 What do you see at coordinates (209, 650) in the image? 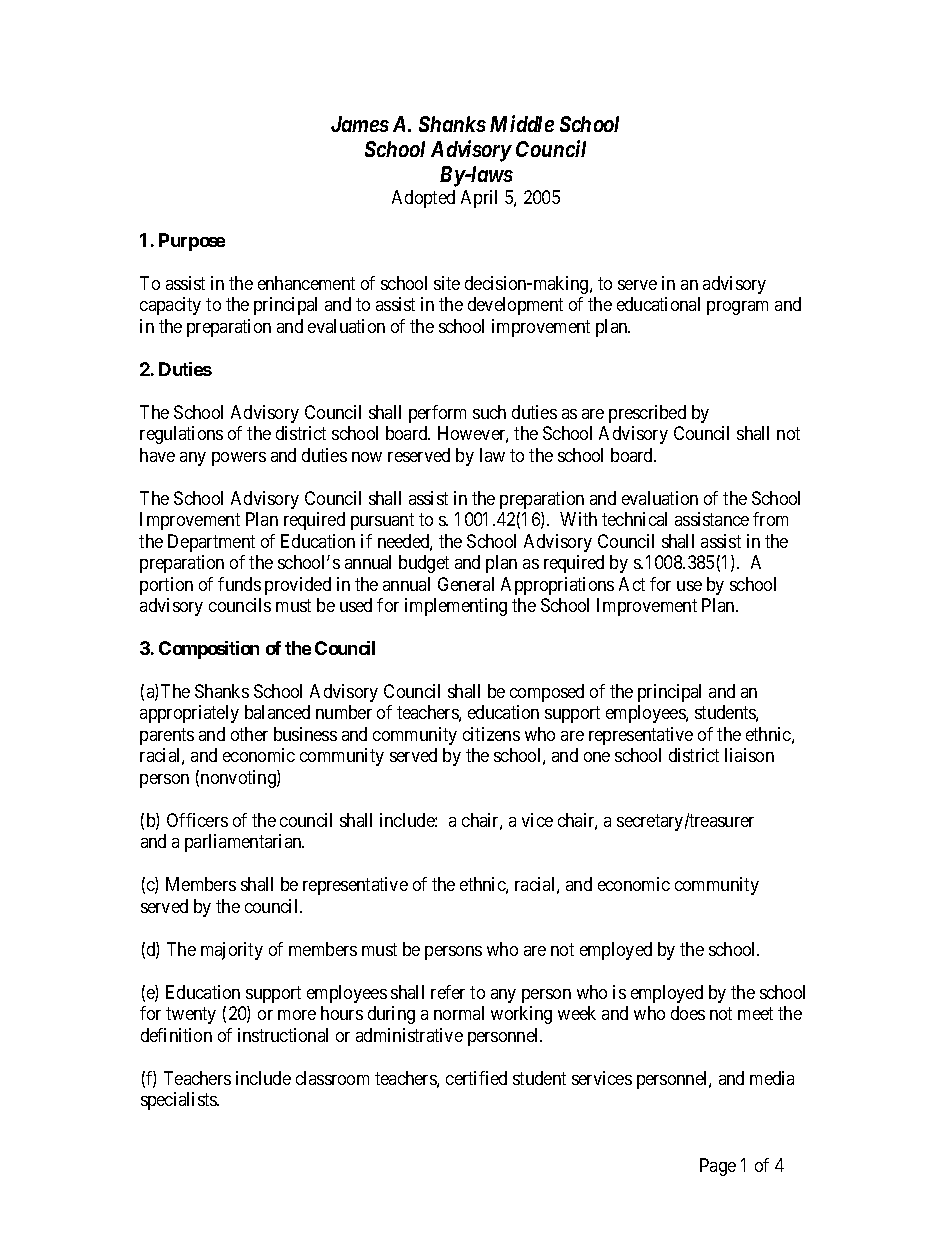
I see `Composition` at bounding box center [209, 650].
